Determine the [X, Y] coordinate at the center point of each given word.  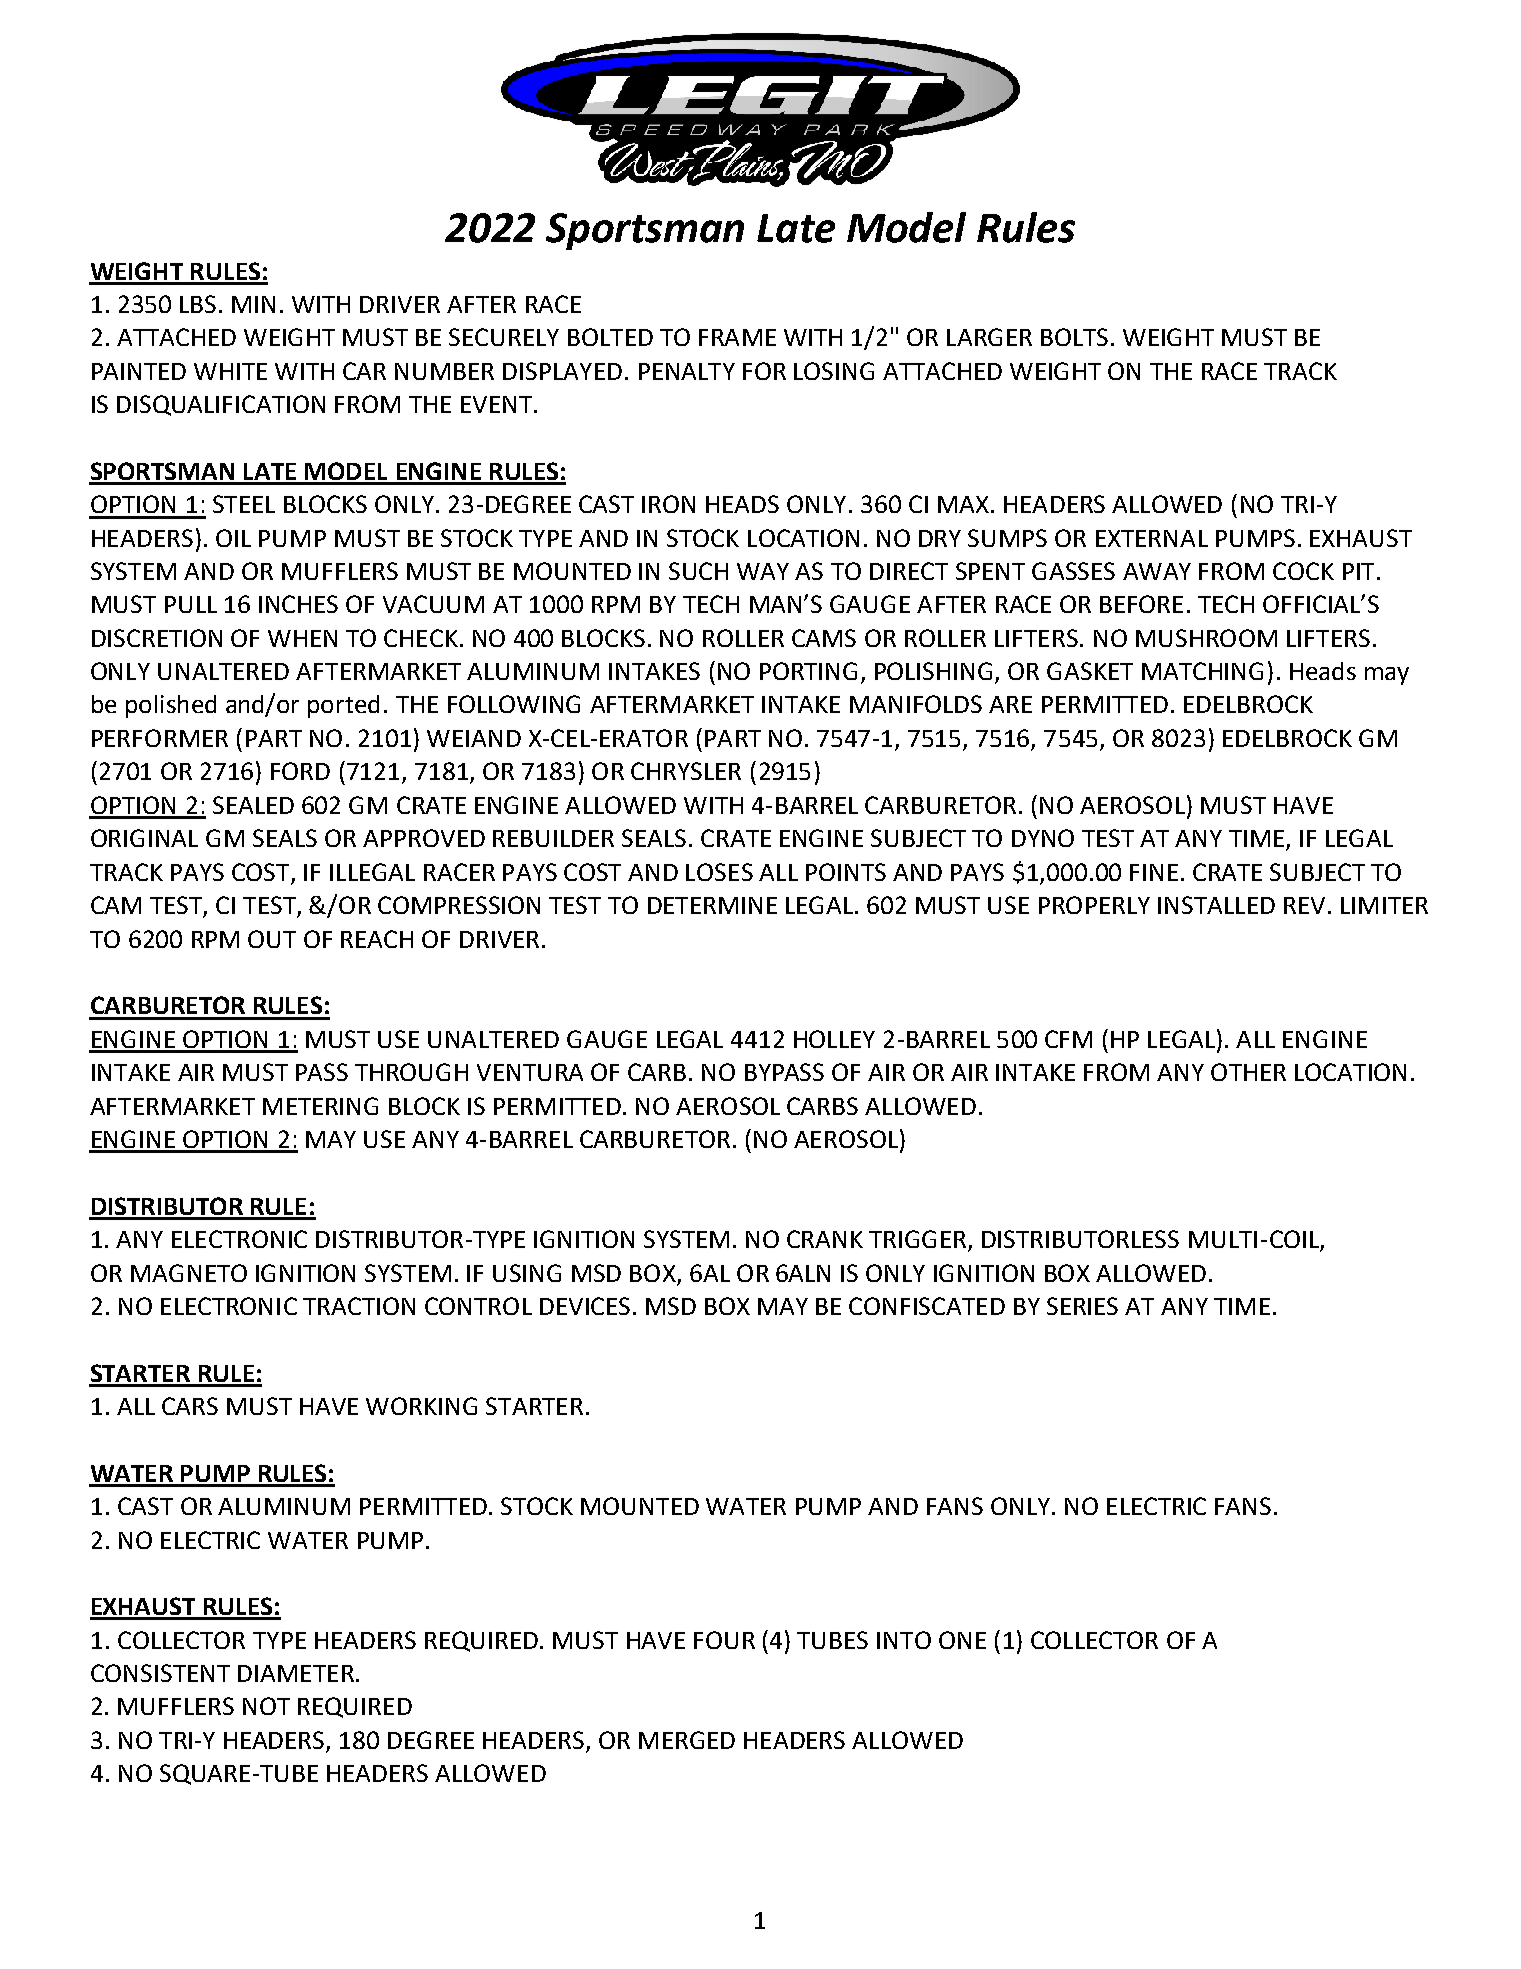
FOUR [724, 1640]
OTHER [1248, 1072]
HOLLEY [834, 1039]
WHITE [230, 371]
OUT [272, 939]
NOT [266, 1706]
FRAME [737, 337]
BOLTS [1074, 337]
